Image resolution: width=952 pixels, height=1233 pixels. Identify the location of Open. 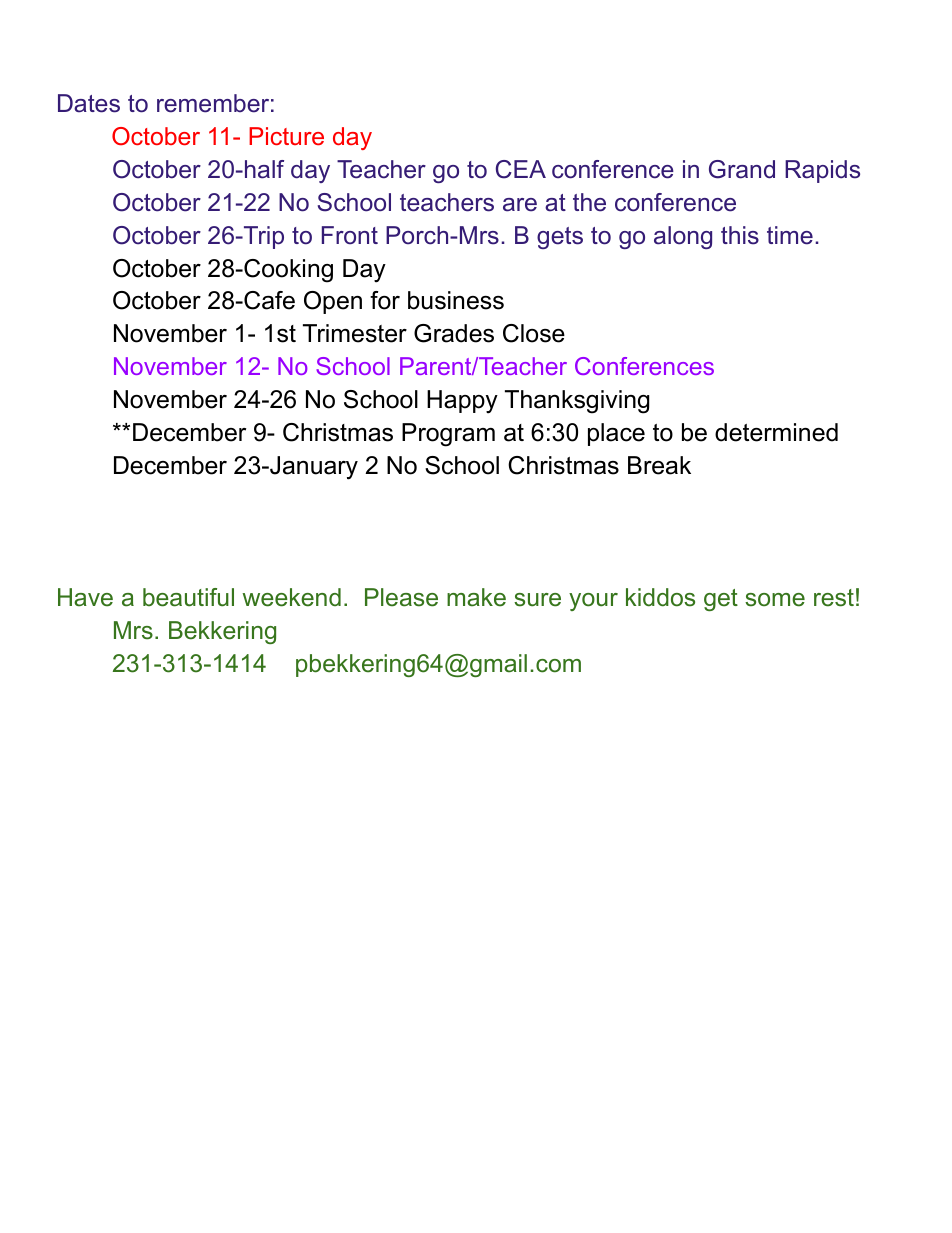
(333, 302).
